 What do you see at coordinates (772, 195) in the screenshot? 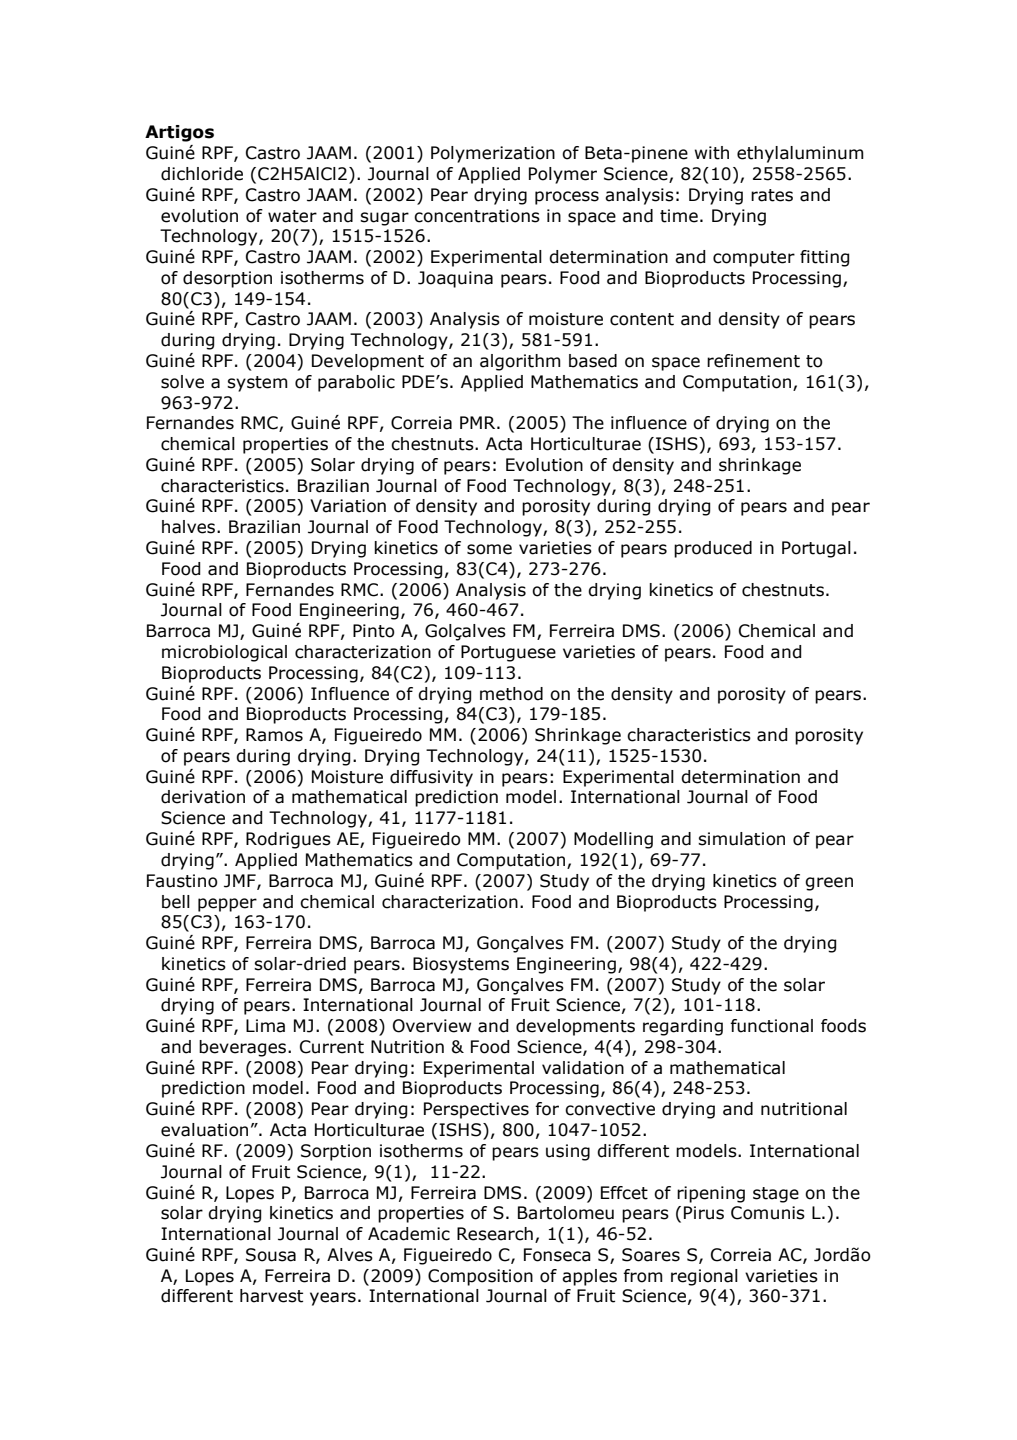
I see `rates` at bounding box center [772, 195].
